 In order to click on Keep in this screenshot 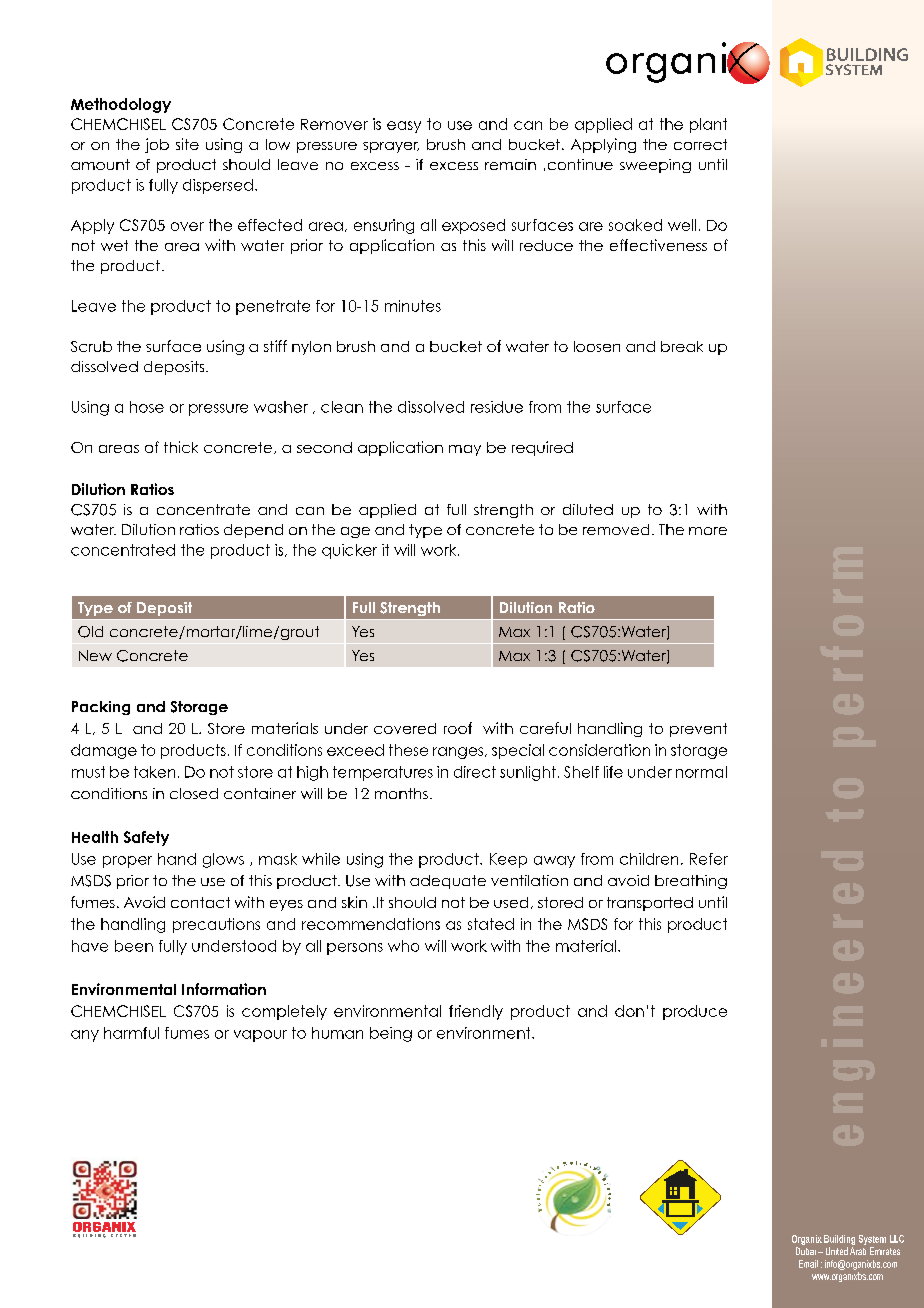, I will do `click(508, 860)`.
